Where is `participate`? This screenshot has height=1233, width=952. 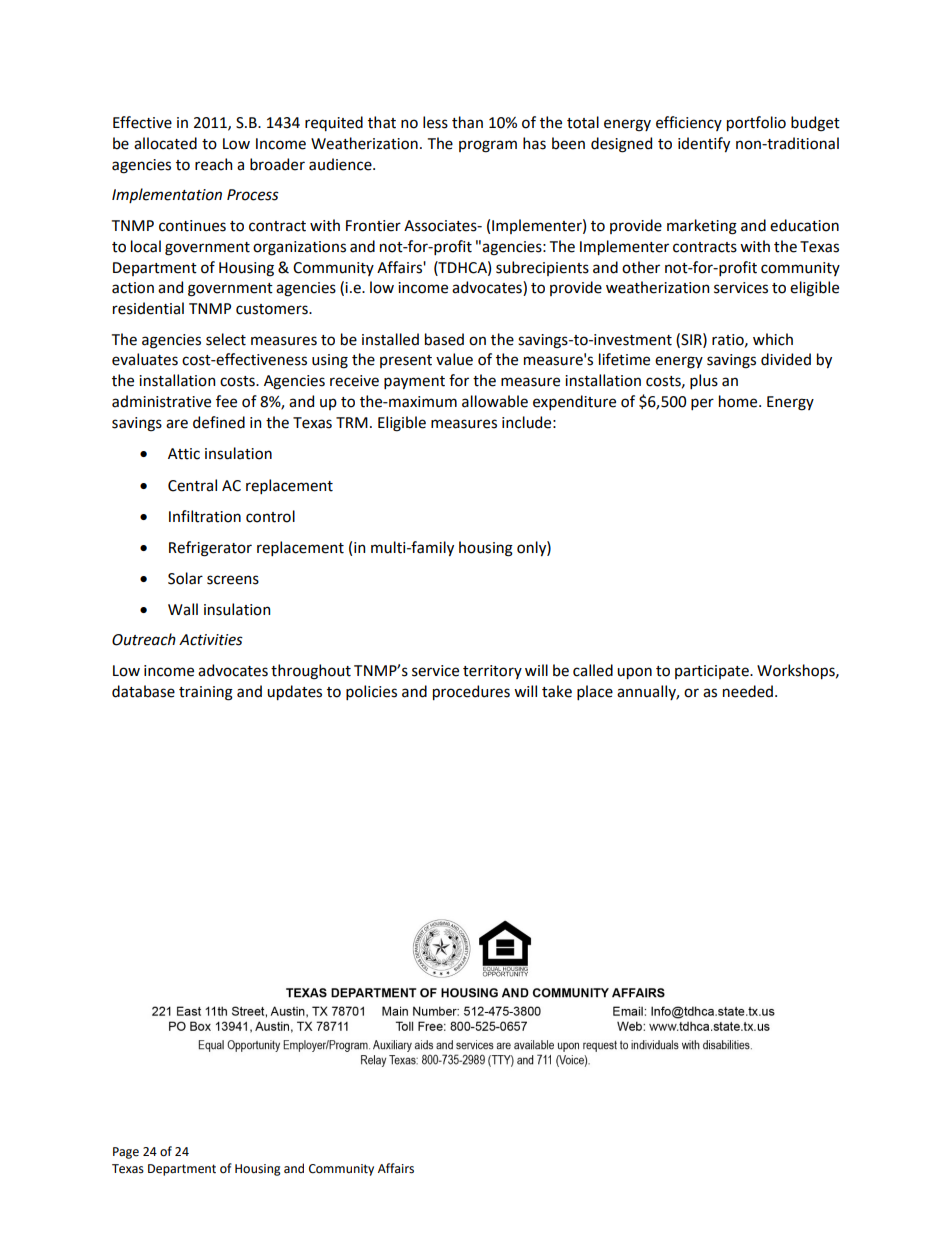
participate is located at coordinates (713, 672).
